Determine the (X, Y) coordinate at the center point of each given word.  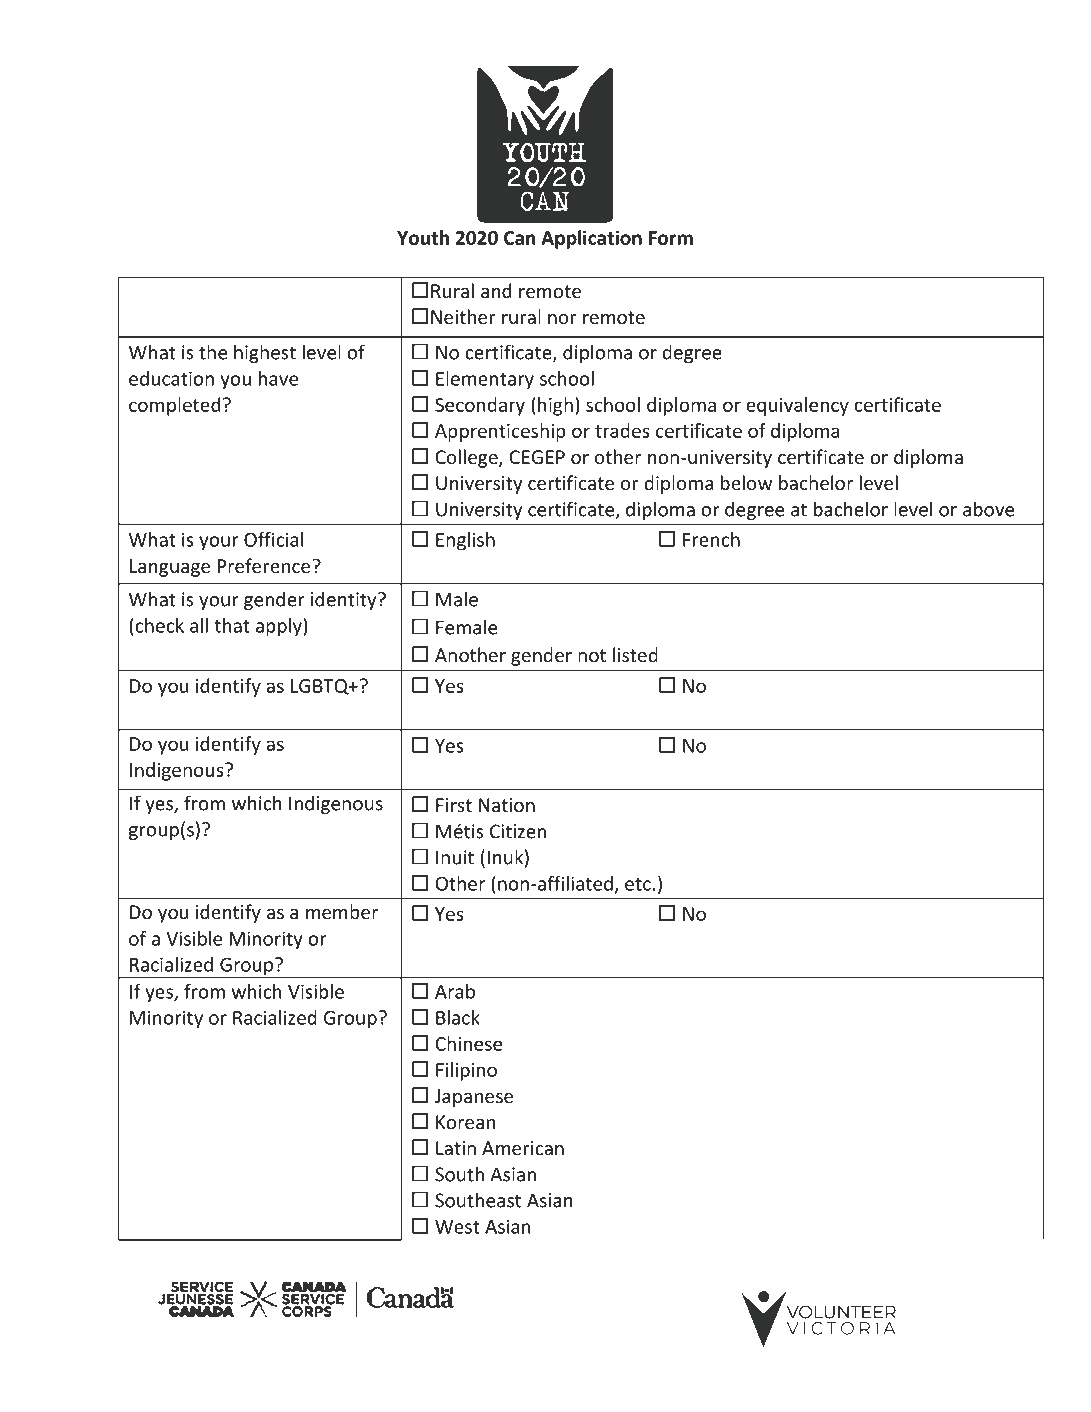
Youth (423, 237)
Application (591, 239)
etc (638, 884)
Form (671, 238)
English (465, 541)
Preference (263, 566)
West (457, 1227)
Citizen (518, 831)
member (342, 911)
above (988, 509)
